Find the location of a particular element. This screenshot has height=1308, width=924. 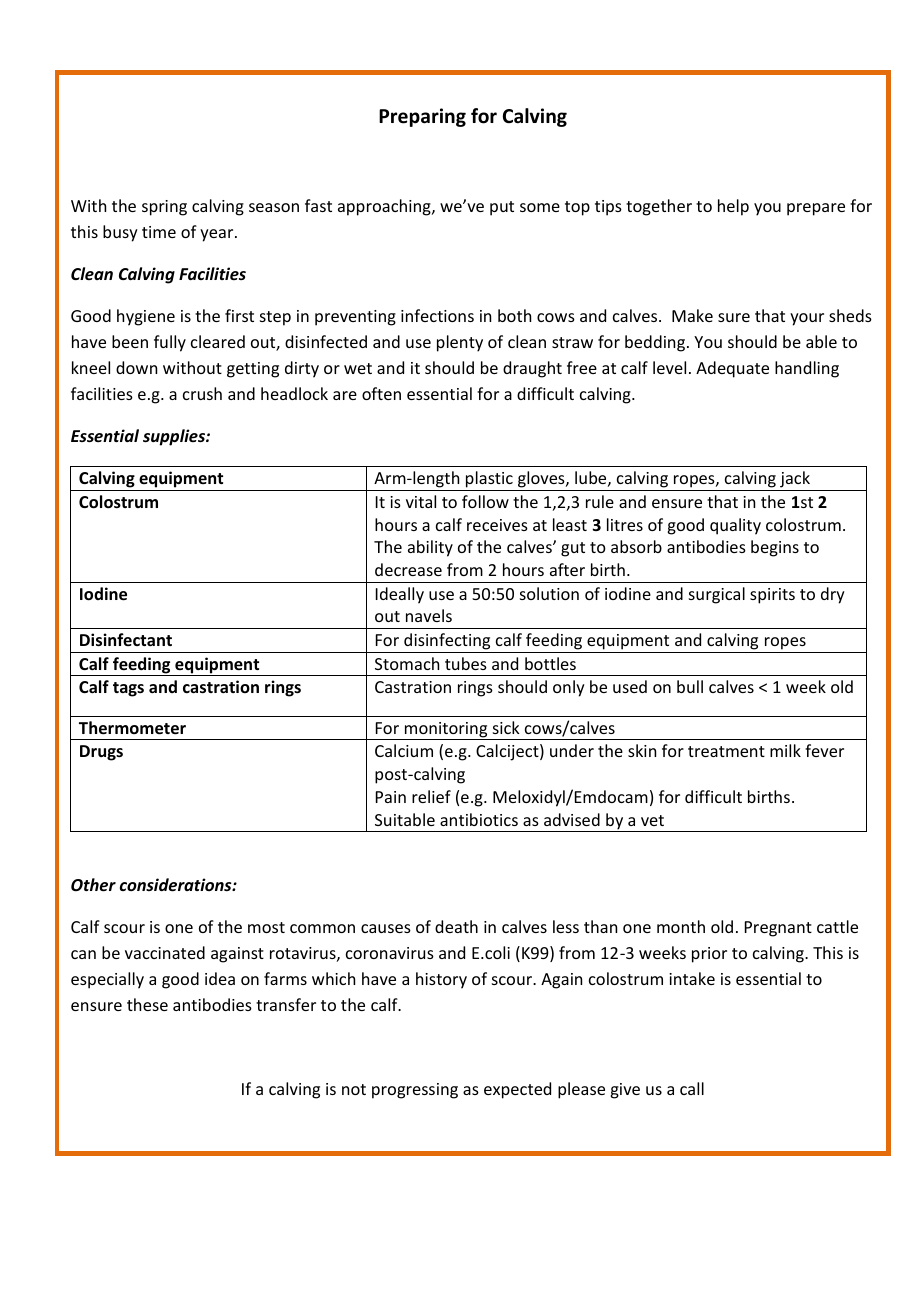

Thermometer is located at coordinates (132, 728).
